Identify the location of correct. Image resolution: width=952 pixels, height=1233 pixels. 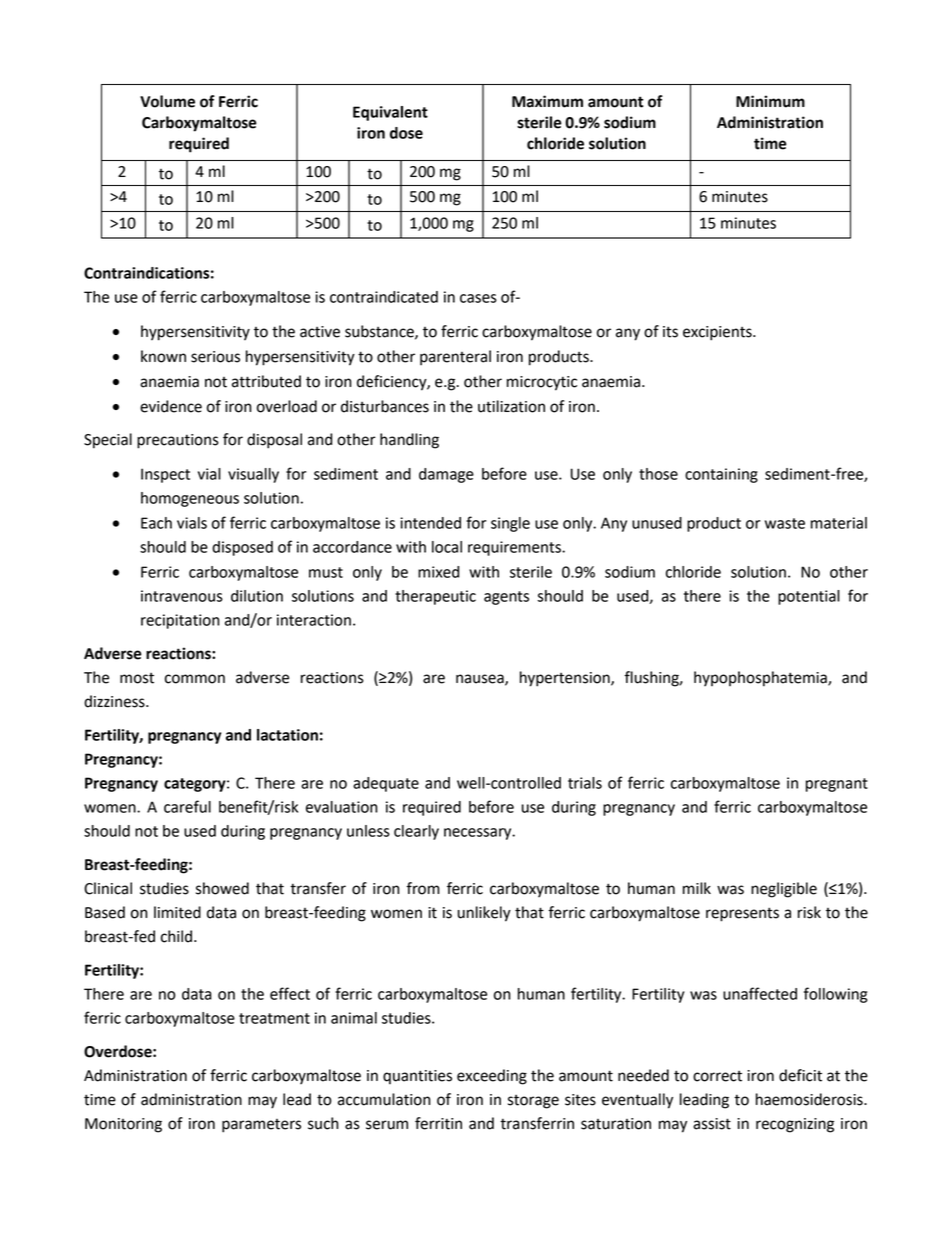
(717, 1076).
